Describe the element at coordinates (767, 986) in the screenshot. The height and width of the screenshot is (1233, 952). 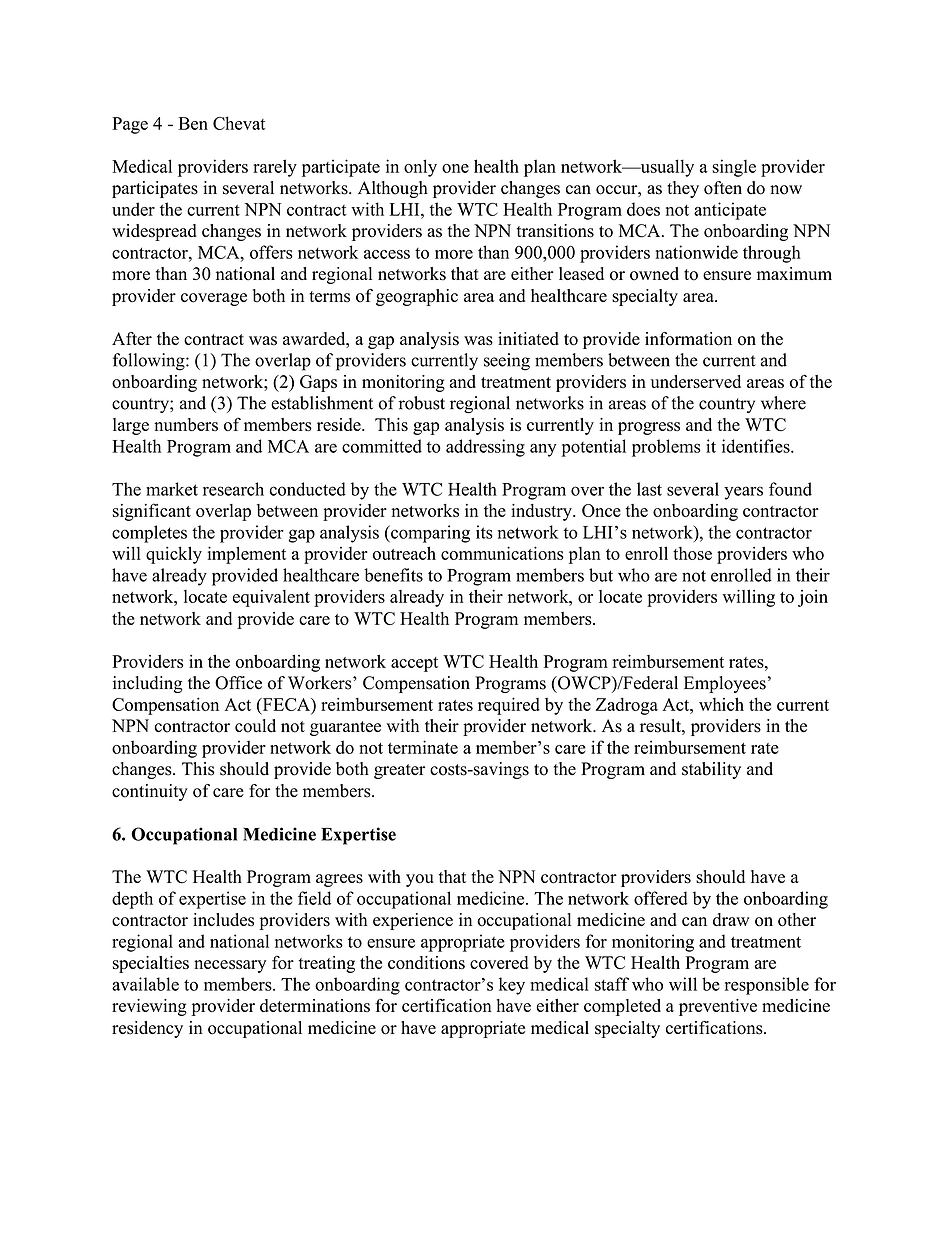
I see `responsible` at that location.
